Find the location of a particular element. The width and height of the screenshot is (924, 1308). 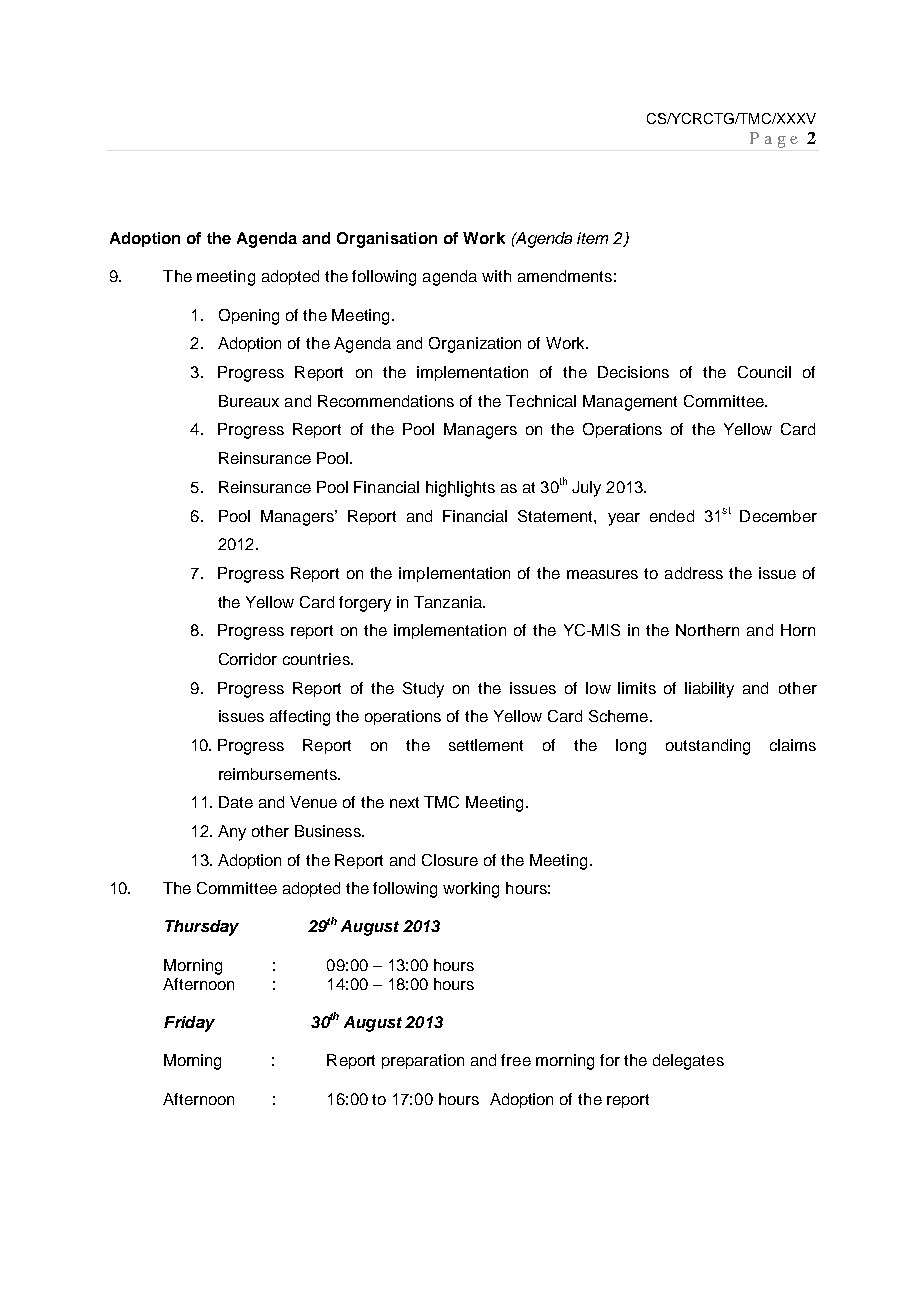

with is located at coordinates (496, 276).
